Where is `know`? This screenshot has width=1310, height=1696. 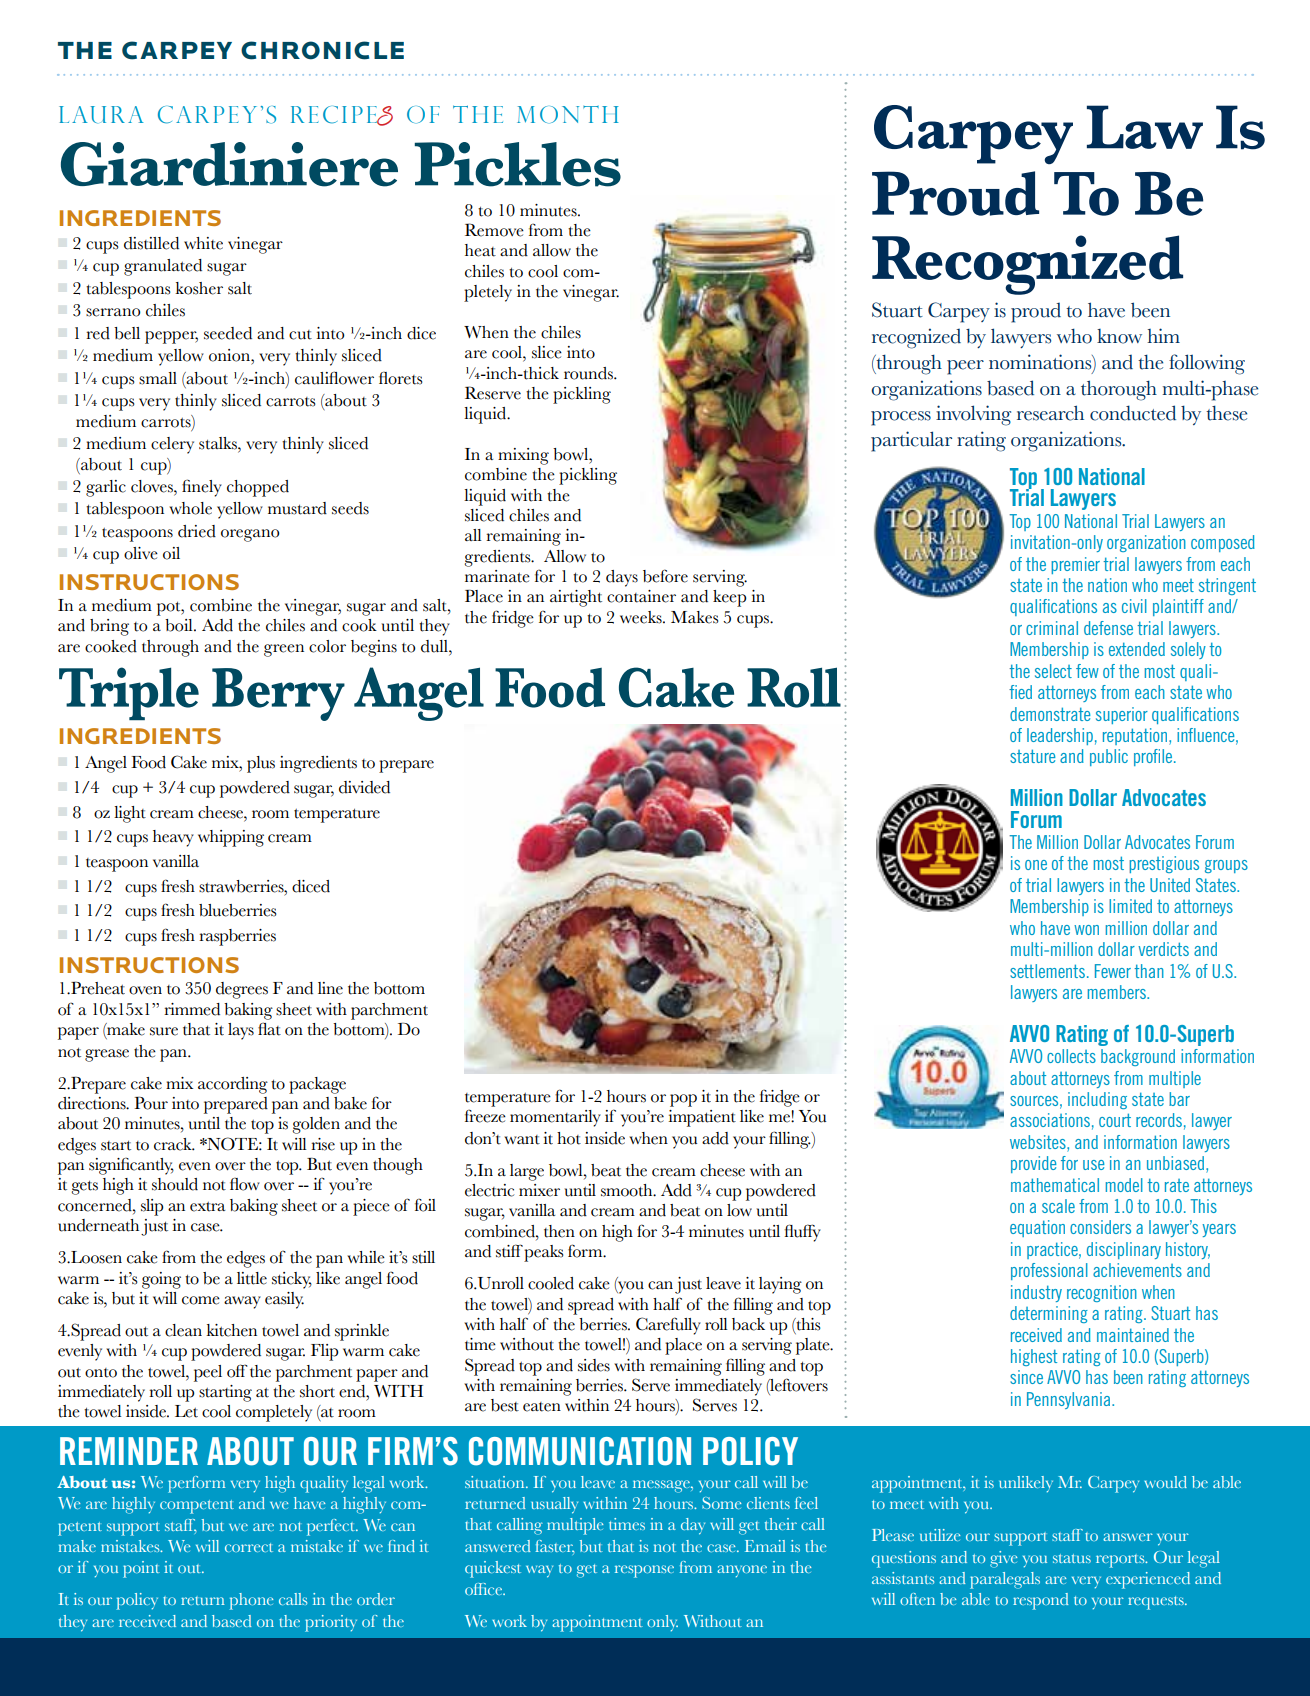
know is located at coordinates (1119, 336).
